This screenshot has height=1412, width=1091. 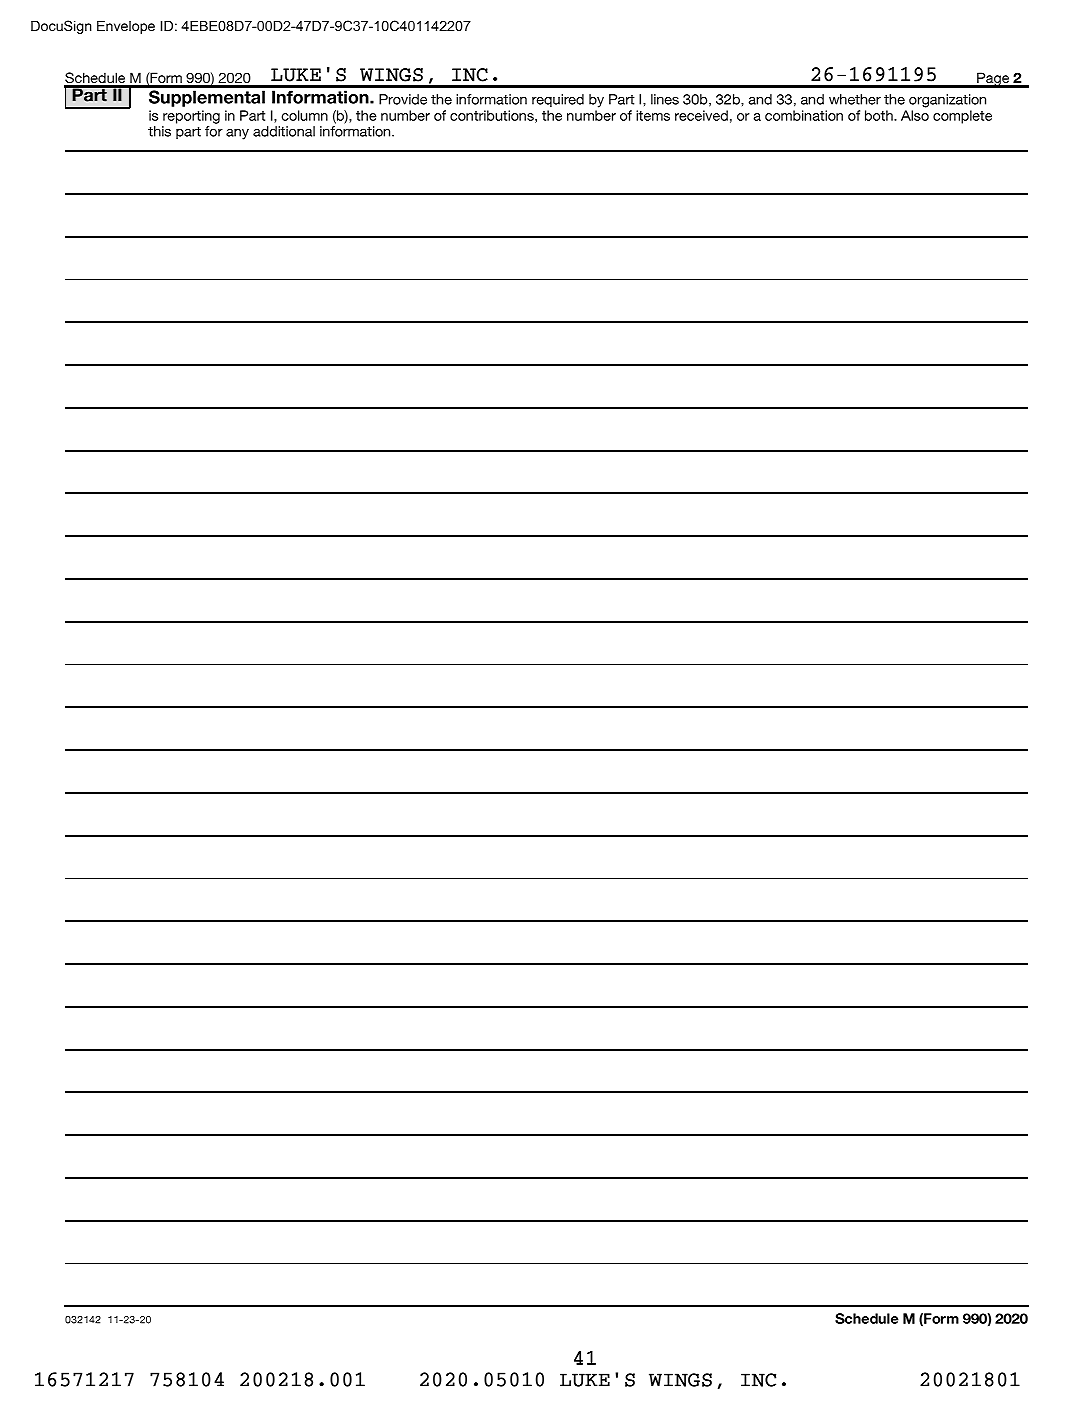 I want to click on additional, so click(x=284, y=131).
